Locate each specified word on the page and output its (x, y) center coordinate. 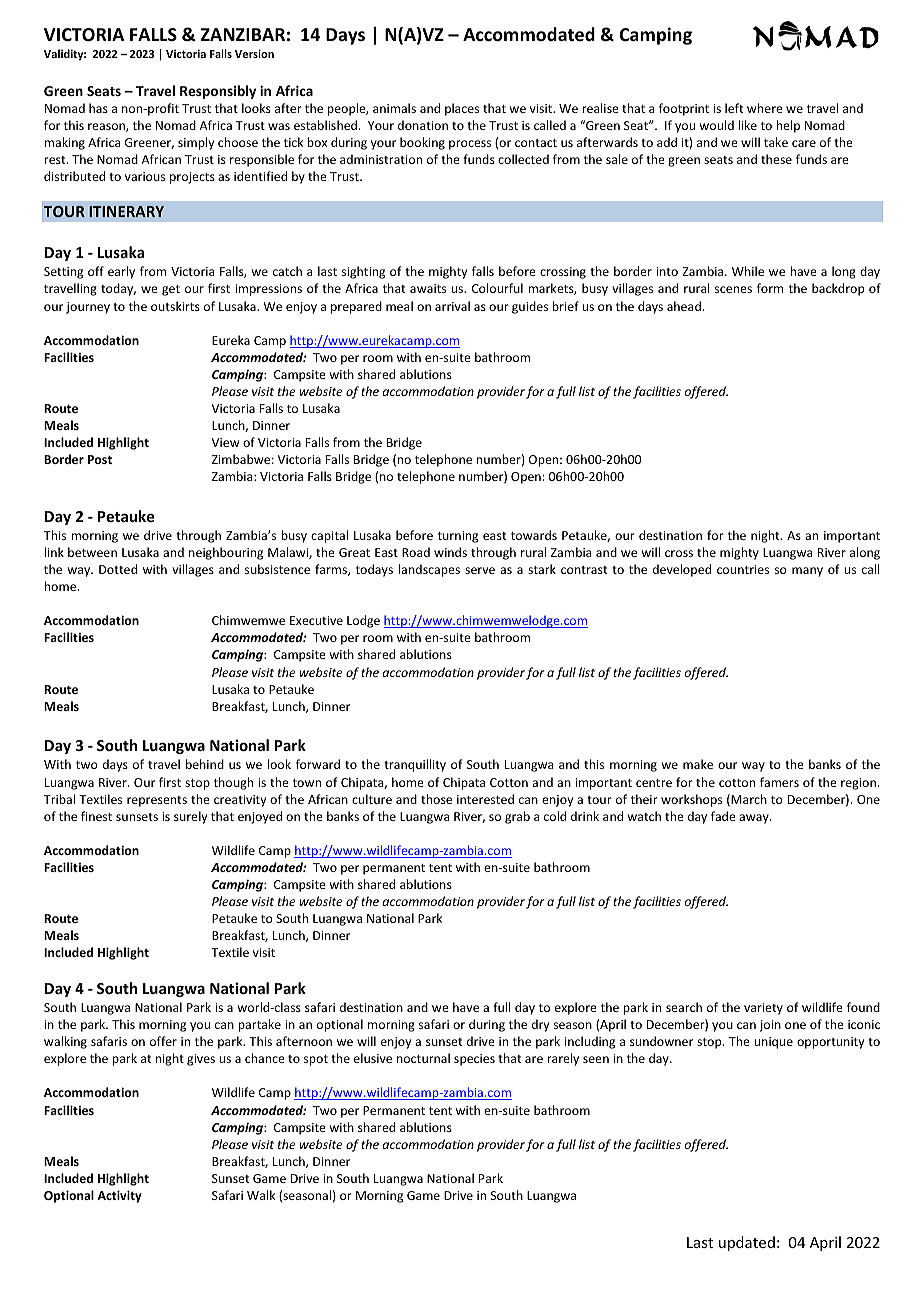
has (98, 108)
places (462, 109)
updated (747, 1243)
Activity (119, 1196)
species (474, 1060)
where (765, 108)
